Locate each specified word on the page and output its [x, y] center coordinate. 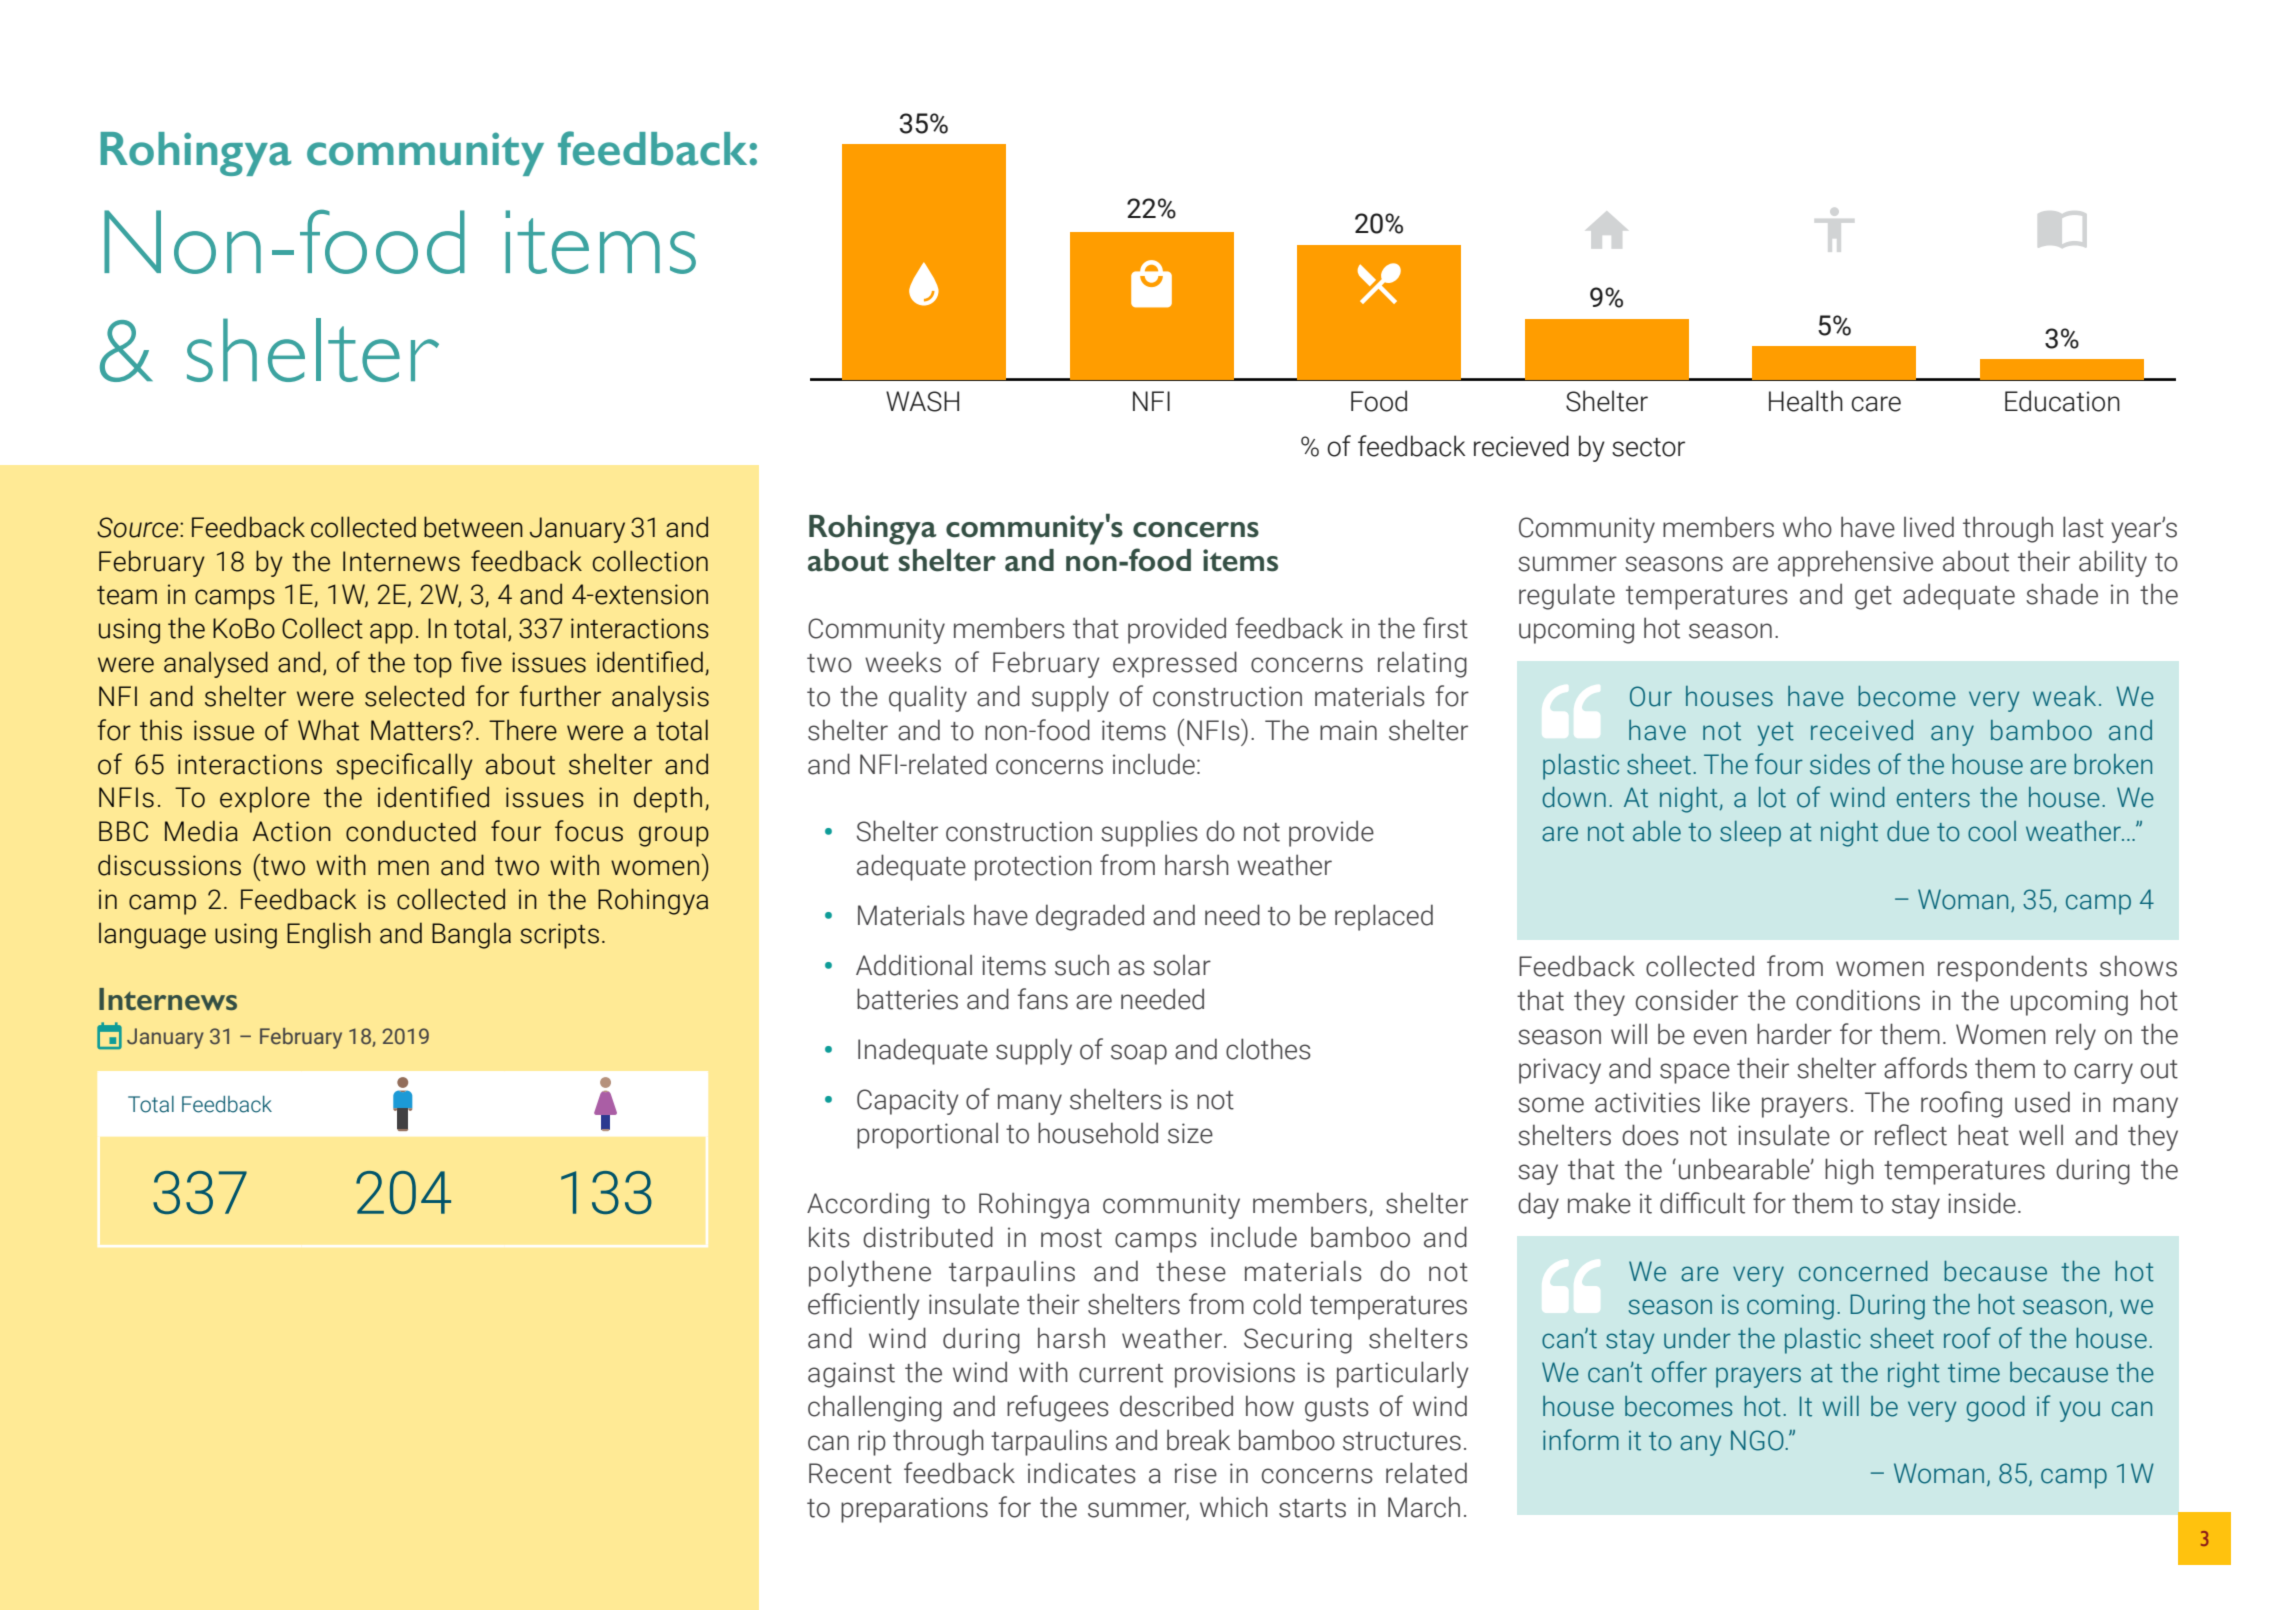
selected [414, 696]
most [1071, 1238]
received [1862, 730]
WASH [922, 401]
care [1876, 404]
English [329, 935]
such [1082, 965]
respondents [2012, 968]
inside [1982, 1203]
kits [829, 1237]
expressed [1175, 664]
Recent [850, 1473]
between [473, 527]
